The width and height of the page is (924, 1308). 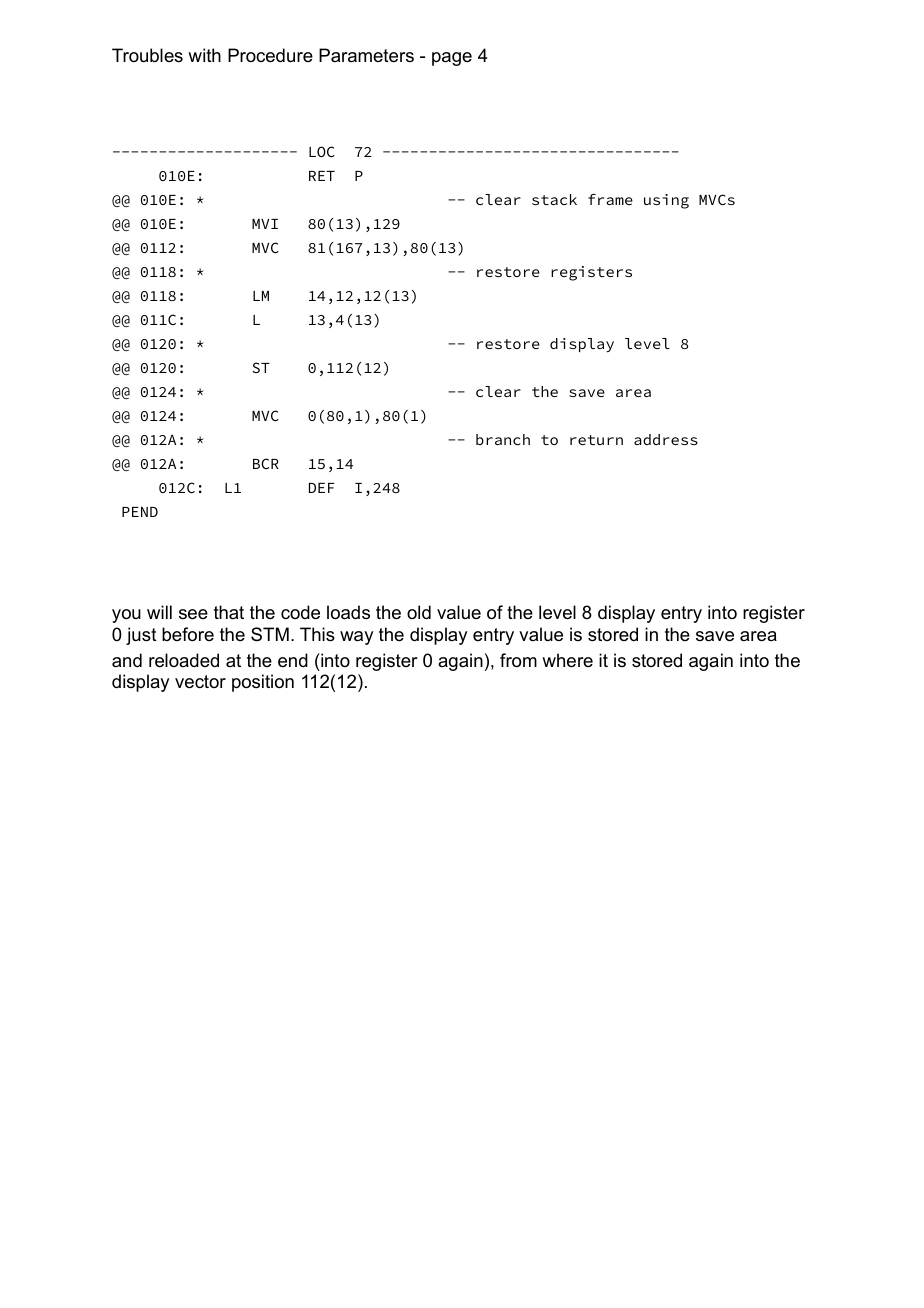 I want to click on Parameters, so click(x=366, y=55).
